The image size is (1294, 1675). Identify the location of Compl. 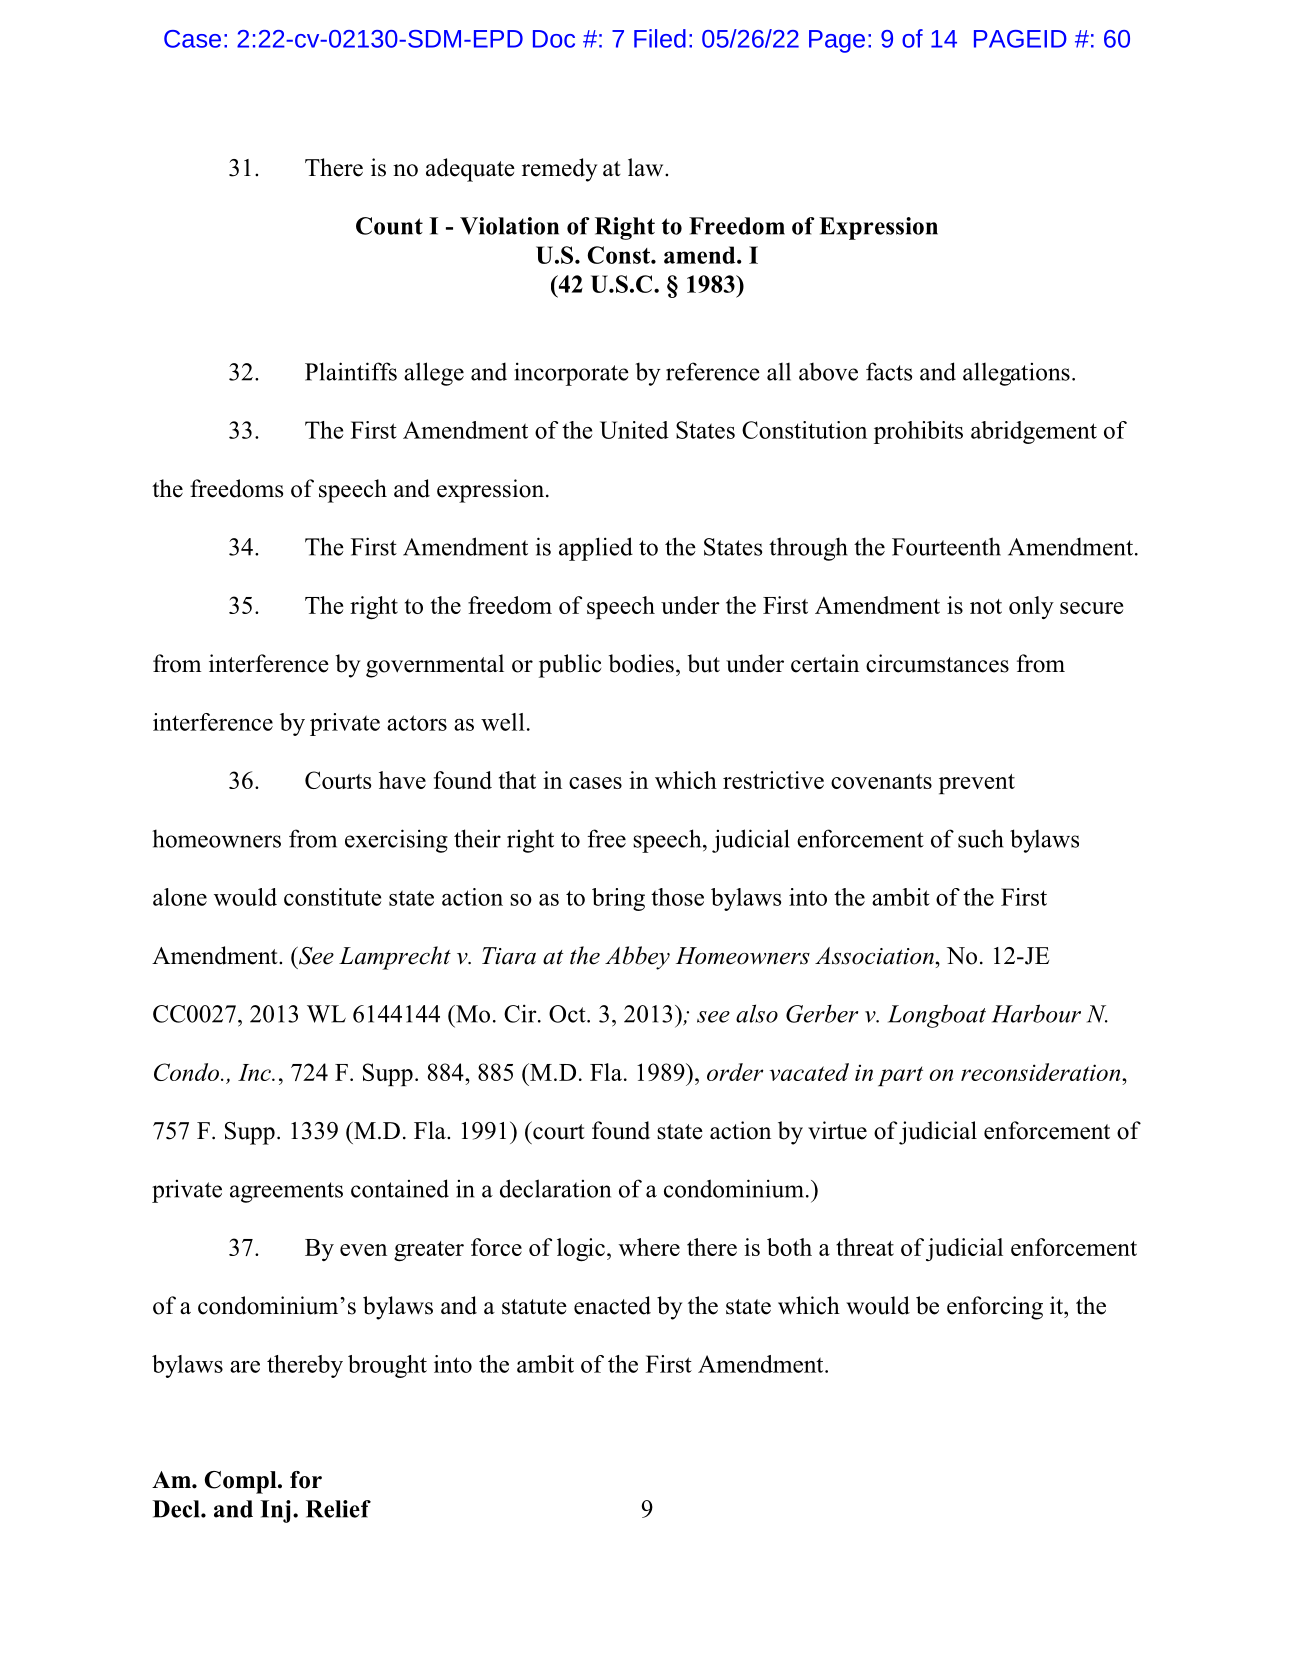
(242, 1482).
